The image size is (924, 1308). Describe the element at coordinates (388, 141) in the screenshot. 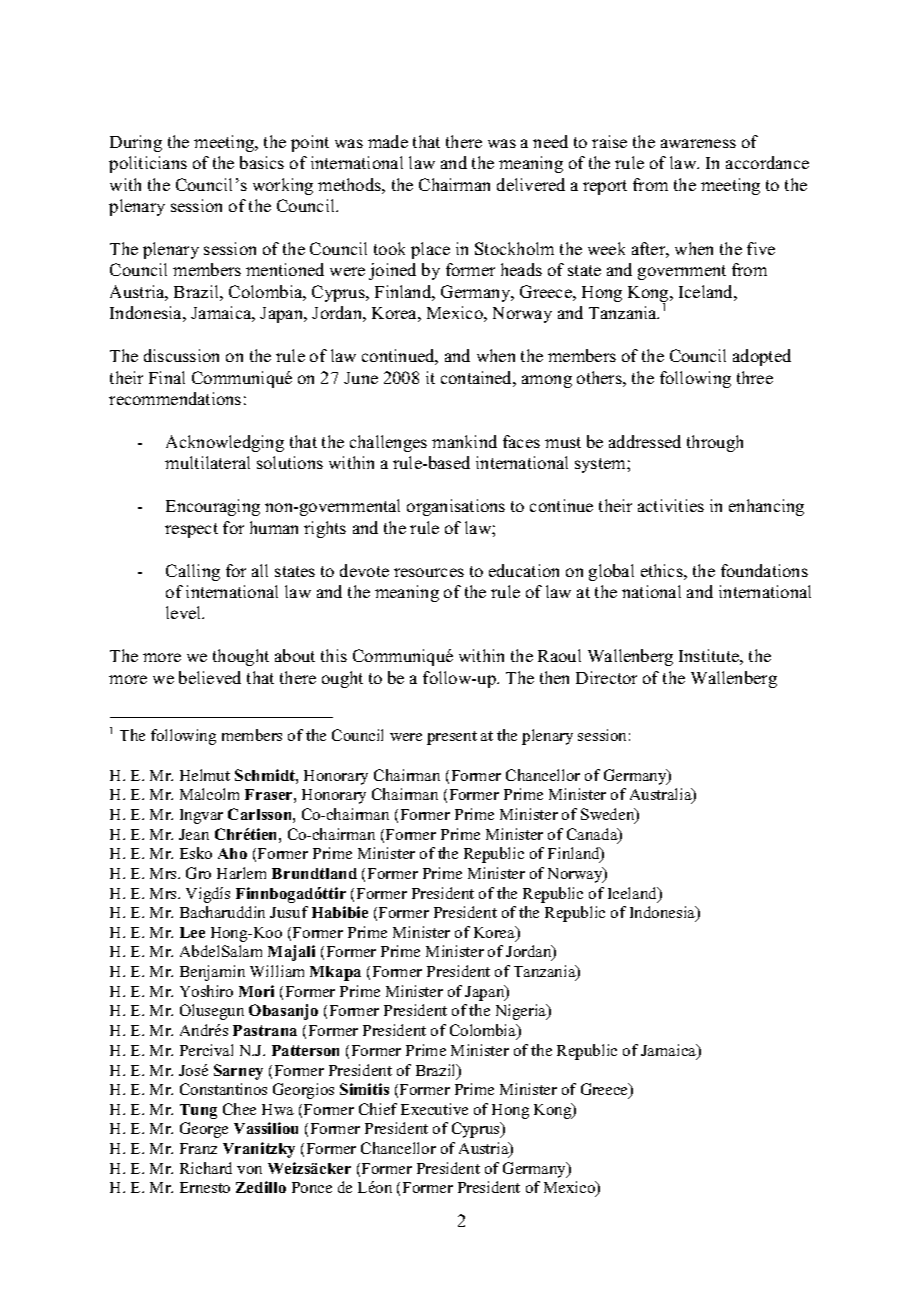

I see `made` at that location.
